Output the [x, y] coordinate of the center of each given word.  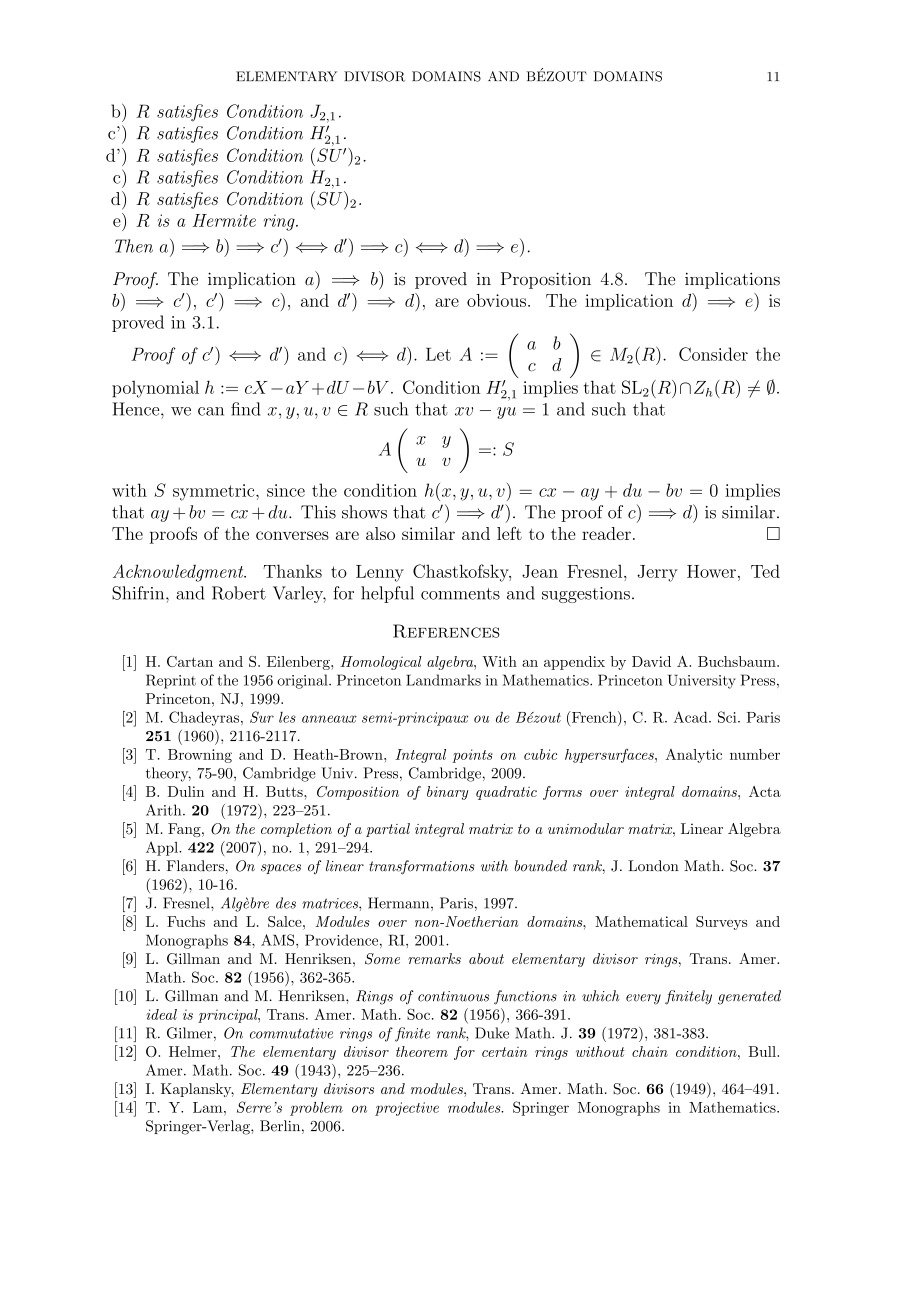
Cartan [190, 661]
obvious [496, 300]
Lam [209, 1107]
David [651, 661]
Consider [713, 354]
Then [134, 246]
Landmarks [443, 680]
